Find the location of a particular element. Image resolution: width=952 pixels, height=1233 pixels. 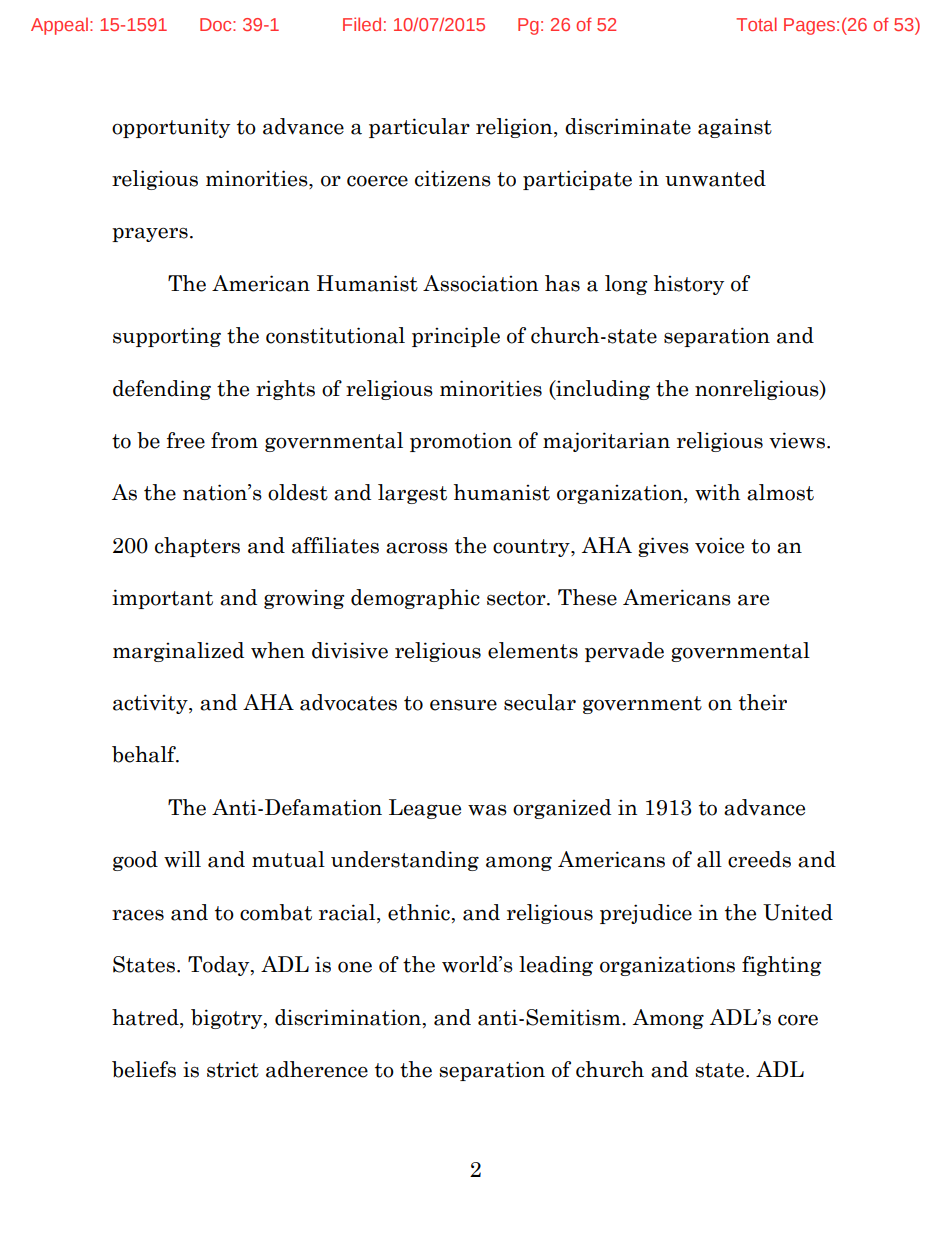

Appeal is located at coordinates (59, 26).
